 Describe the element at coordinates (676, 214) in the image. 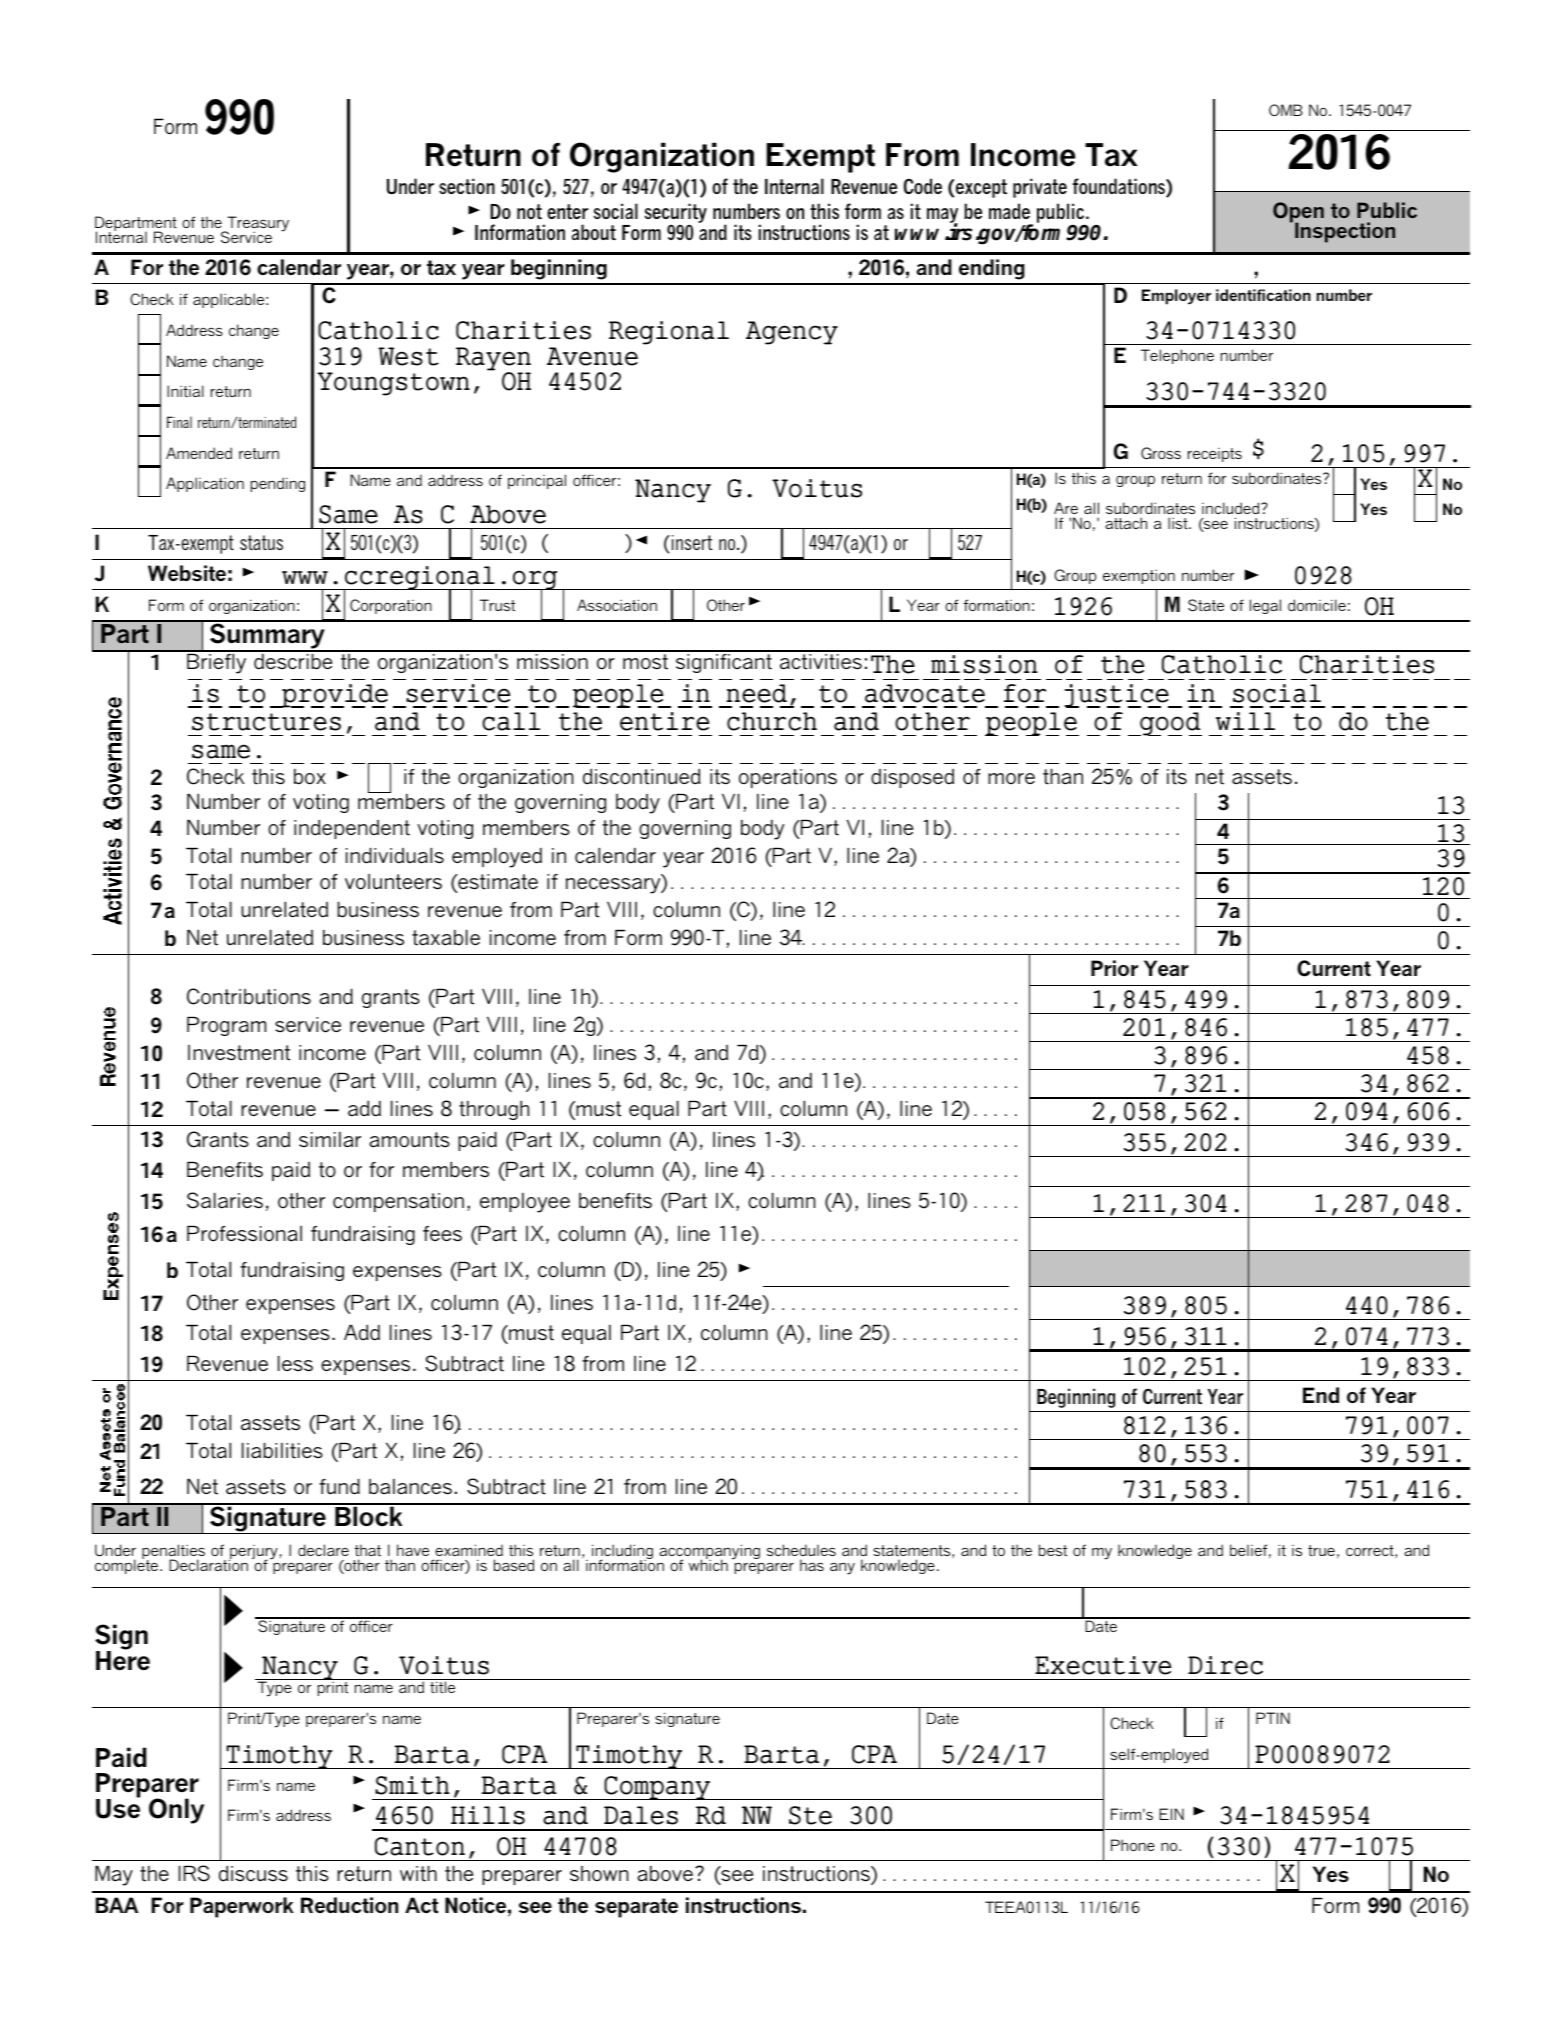

I see `security` at that location.
